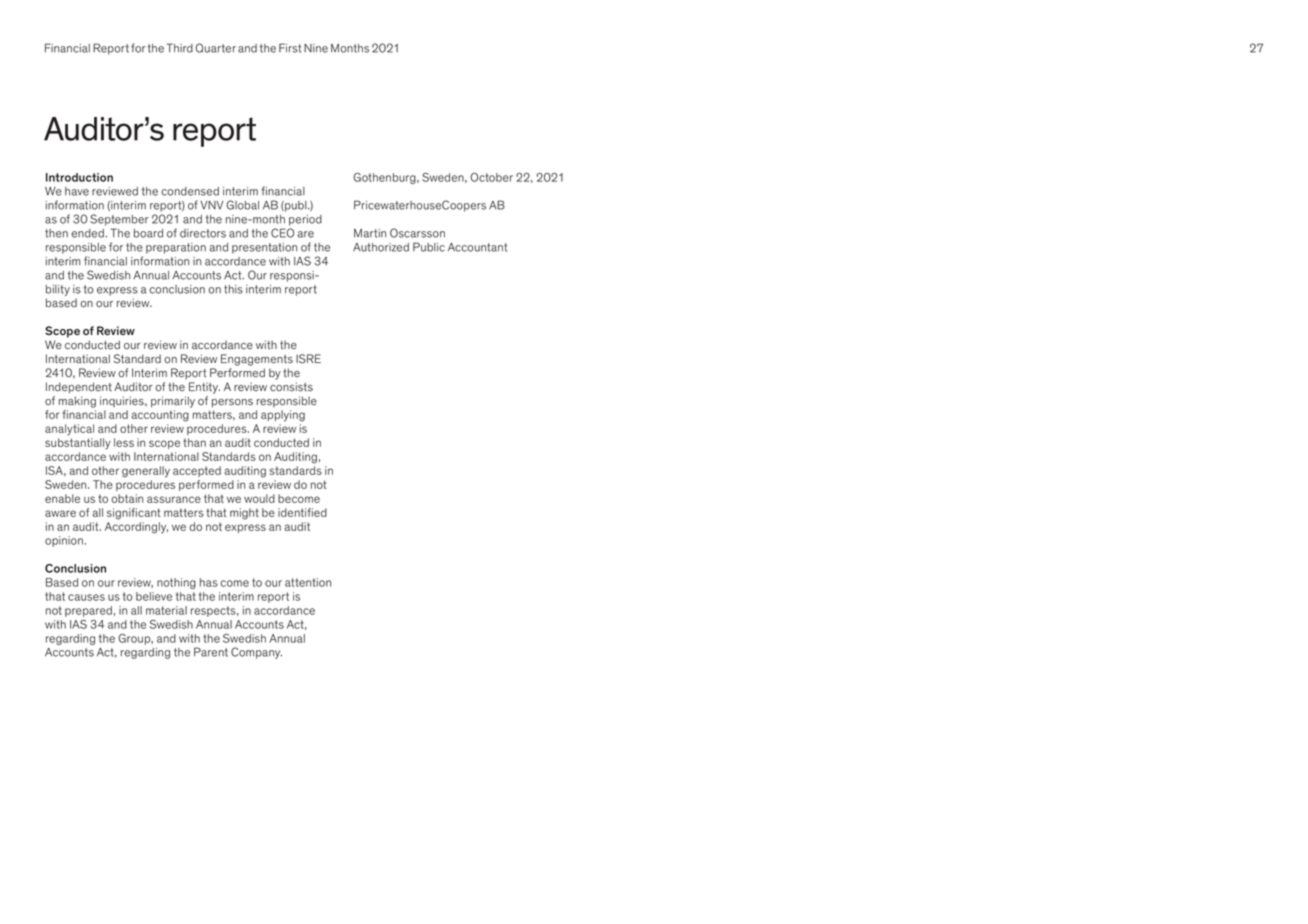 This screenshot has width=1308, height=924. I want to click on Global, so click(242, 205).
